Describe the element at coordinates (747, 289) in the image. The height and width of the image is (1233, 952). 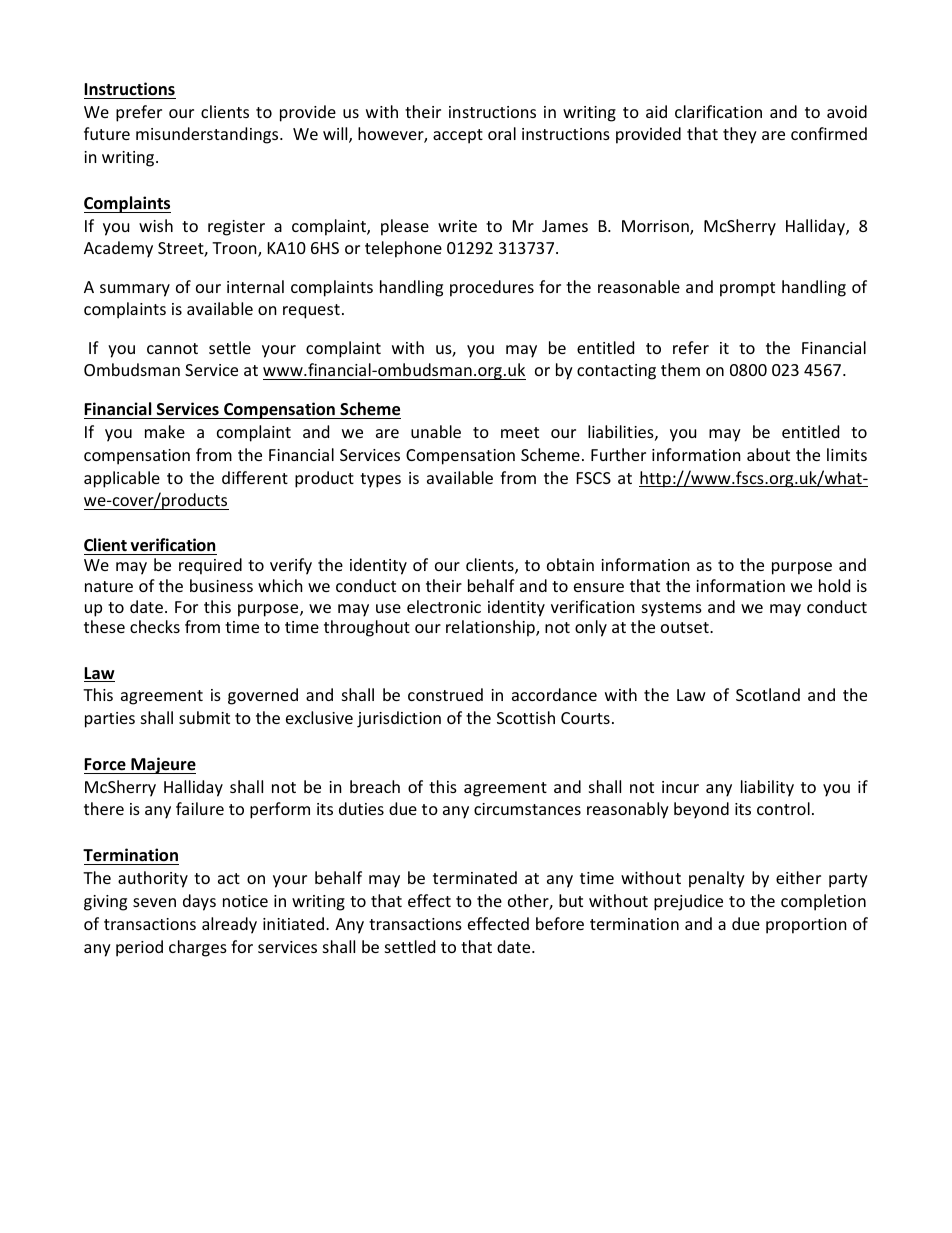
I see `prompt` at that location.
